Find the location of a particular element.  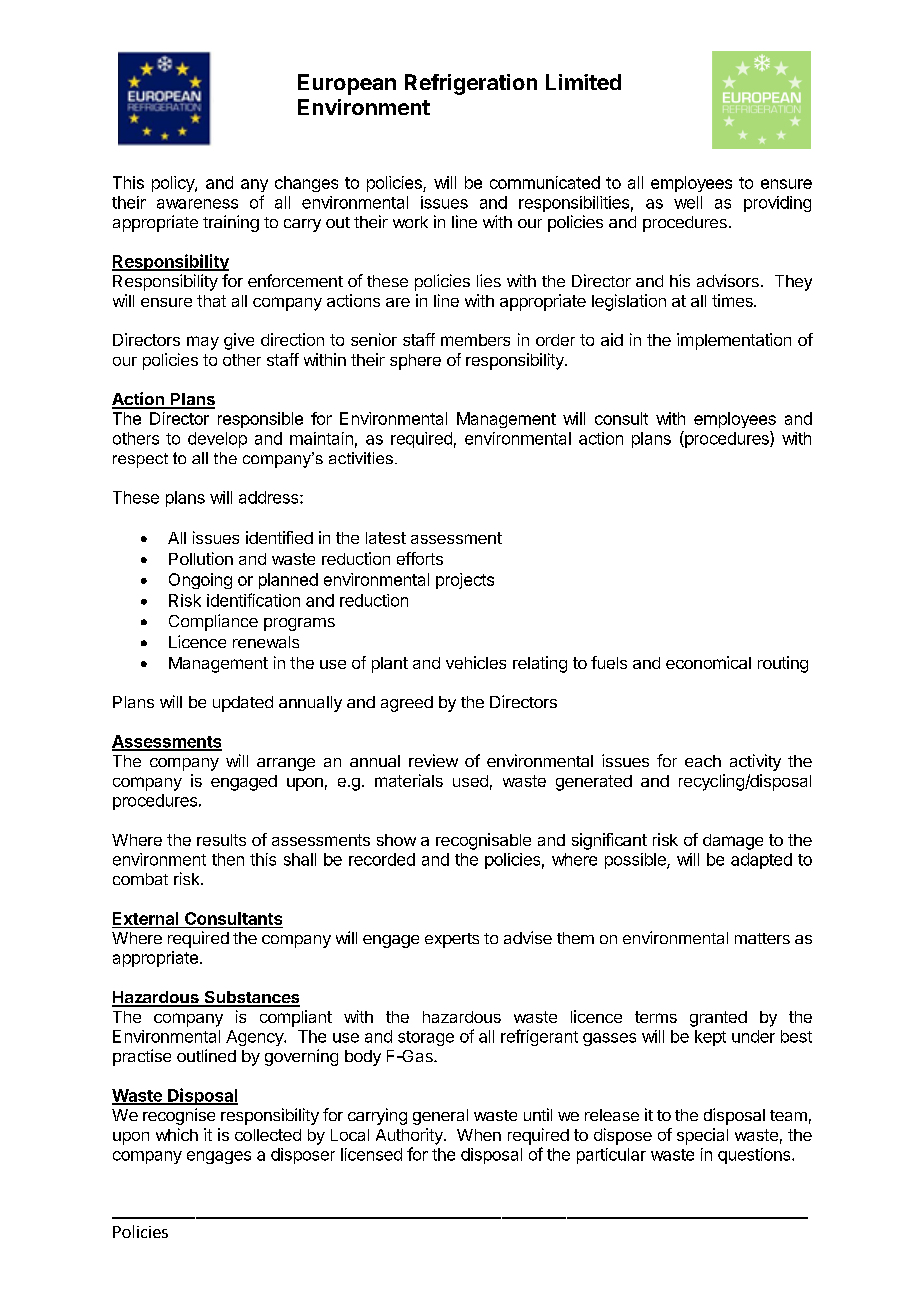

Refrigeration is located at coordinates (471, 84).
